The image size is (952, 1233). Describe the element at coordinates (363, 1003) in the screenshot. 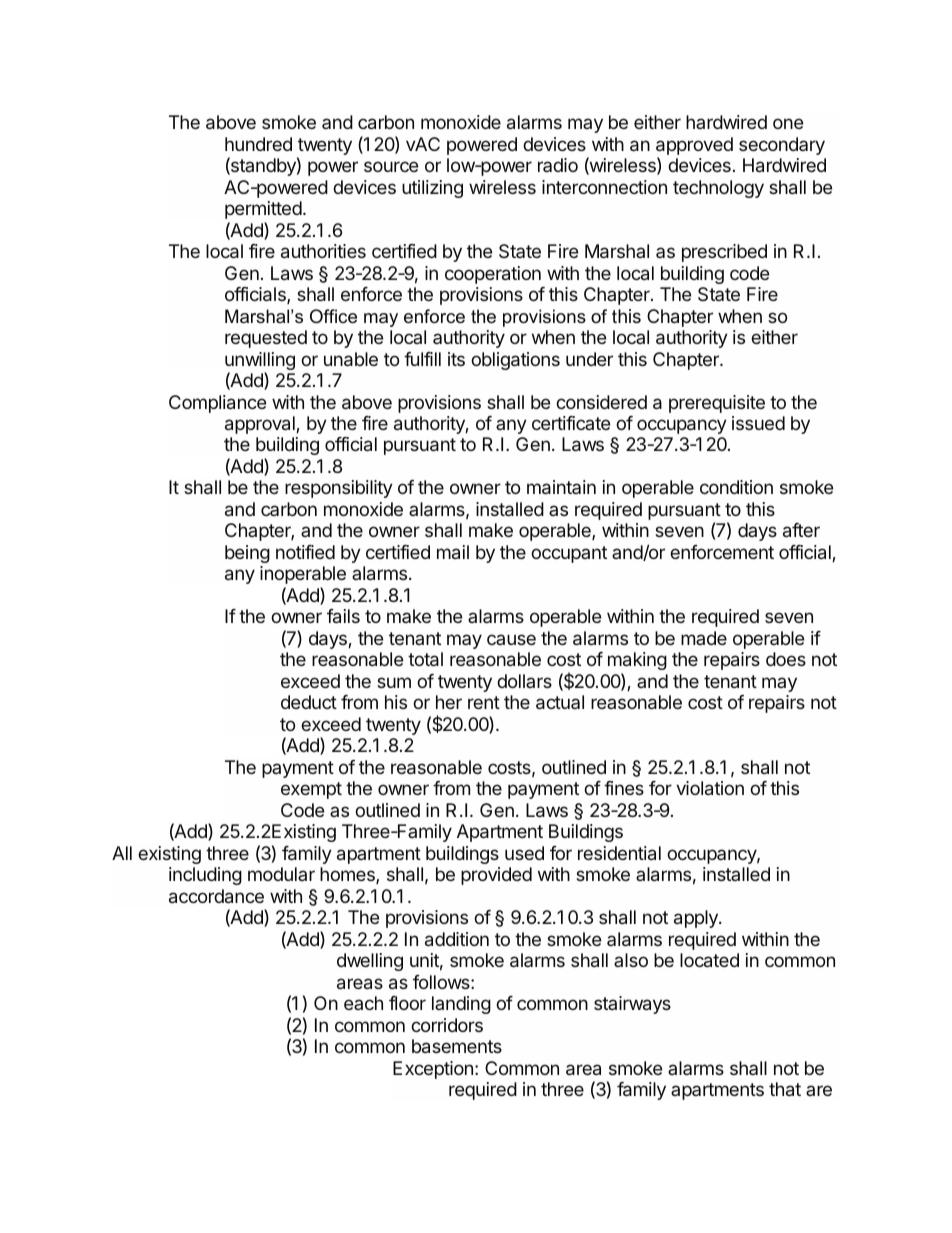

I see `each` at that location.
